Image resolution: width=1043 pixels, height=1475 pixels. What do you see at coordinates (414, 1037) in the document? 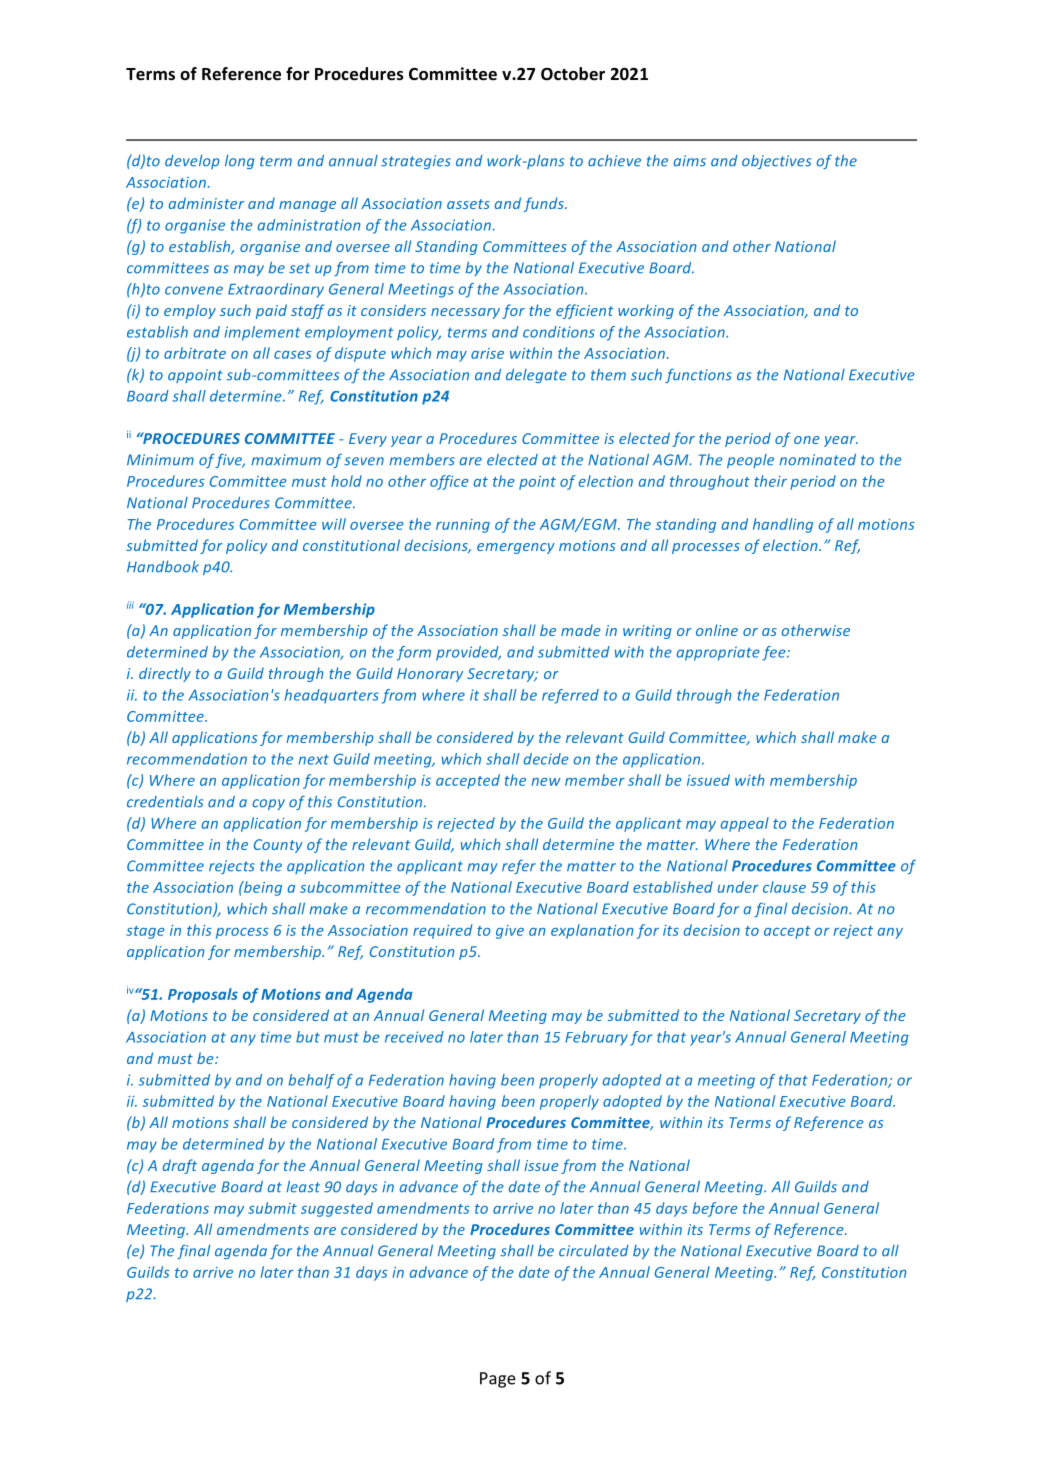
I see `received` at bounding box center [414, 1037].
